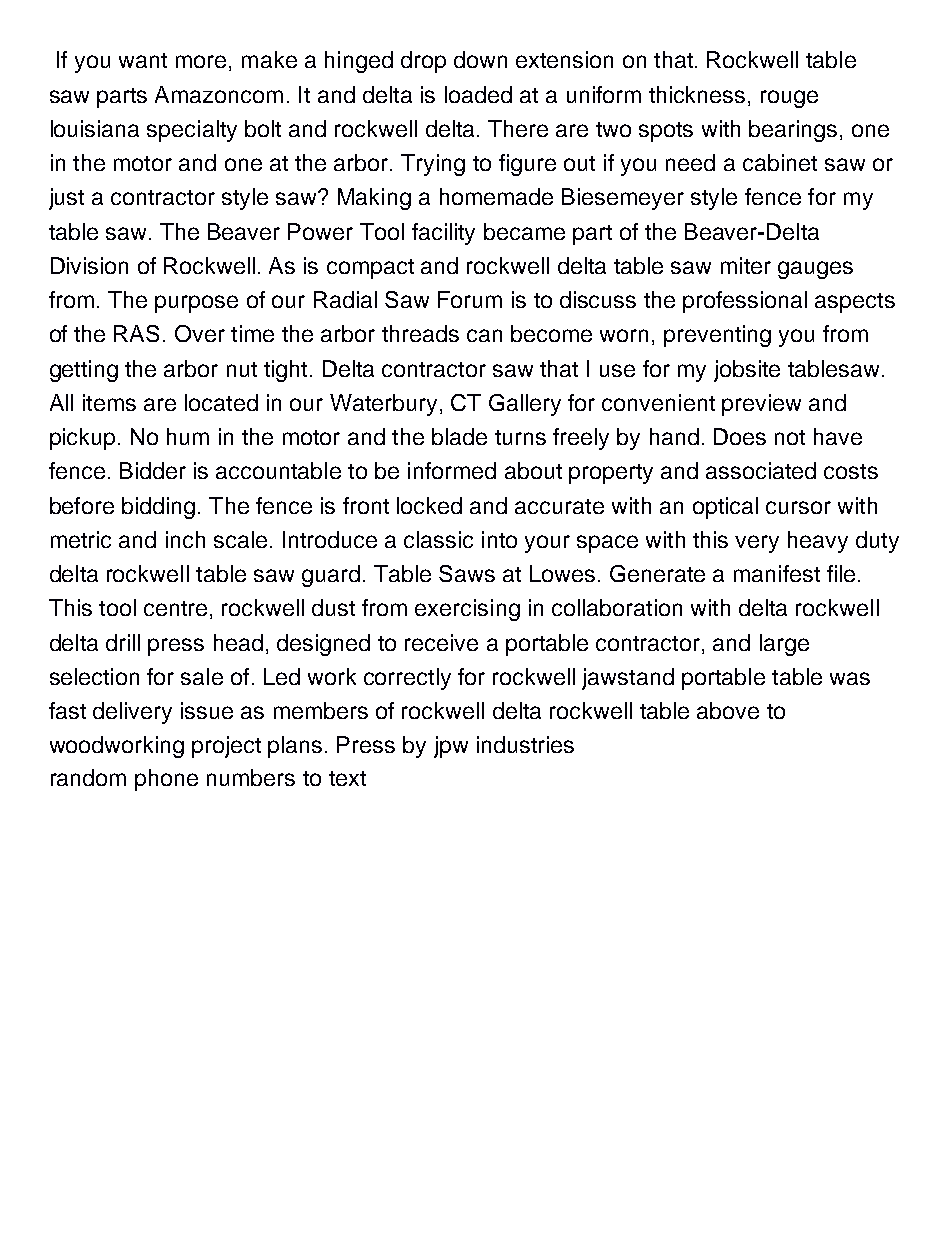 The height and width of the image is (1233, 952). I want to click on phone, so click(166, 780).
